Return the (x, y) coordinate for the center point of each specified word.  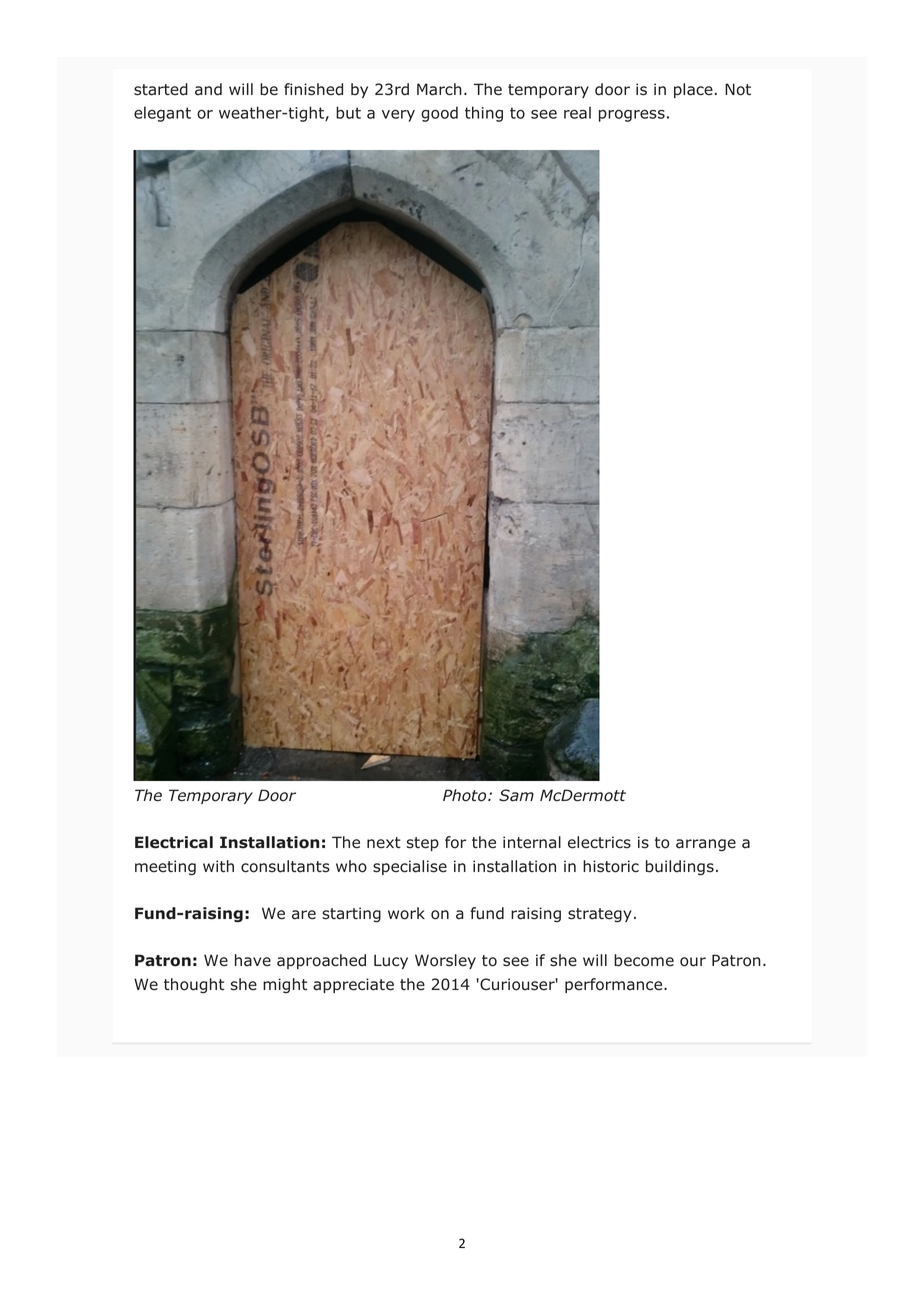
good (439, 114)
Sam (516, 795)
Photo (466, 795)
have (253, 960)
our (693, 962)
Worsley (445, 961)
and (208, 89)
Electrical (174, 842)
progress (632, 116)
